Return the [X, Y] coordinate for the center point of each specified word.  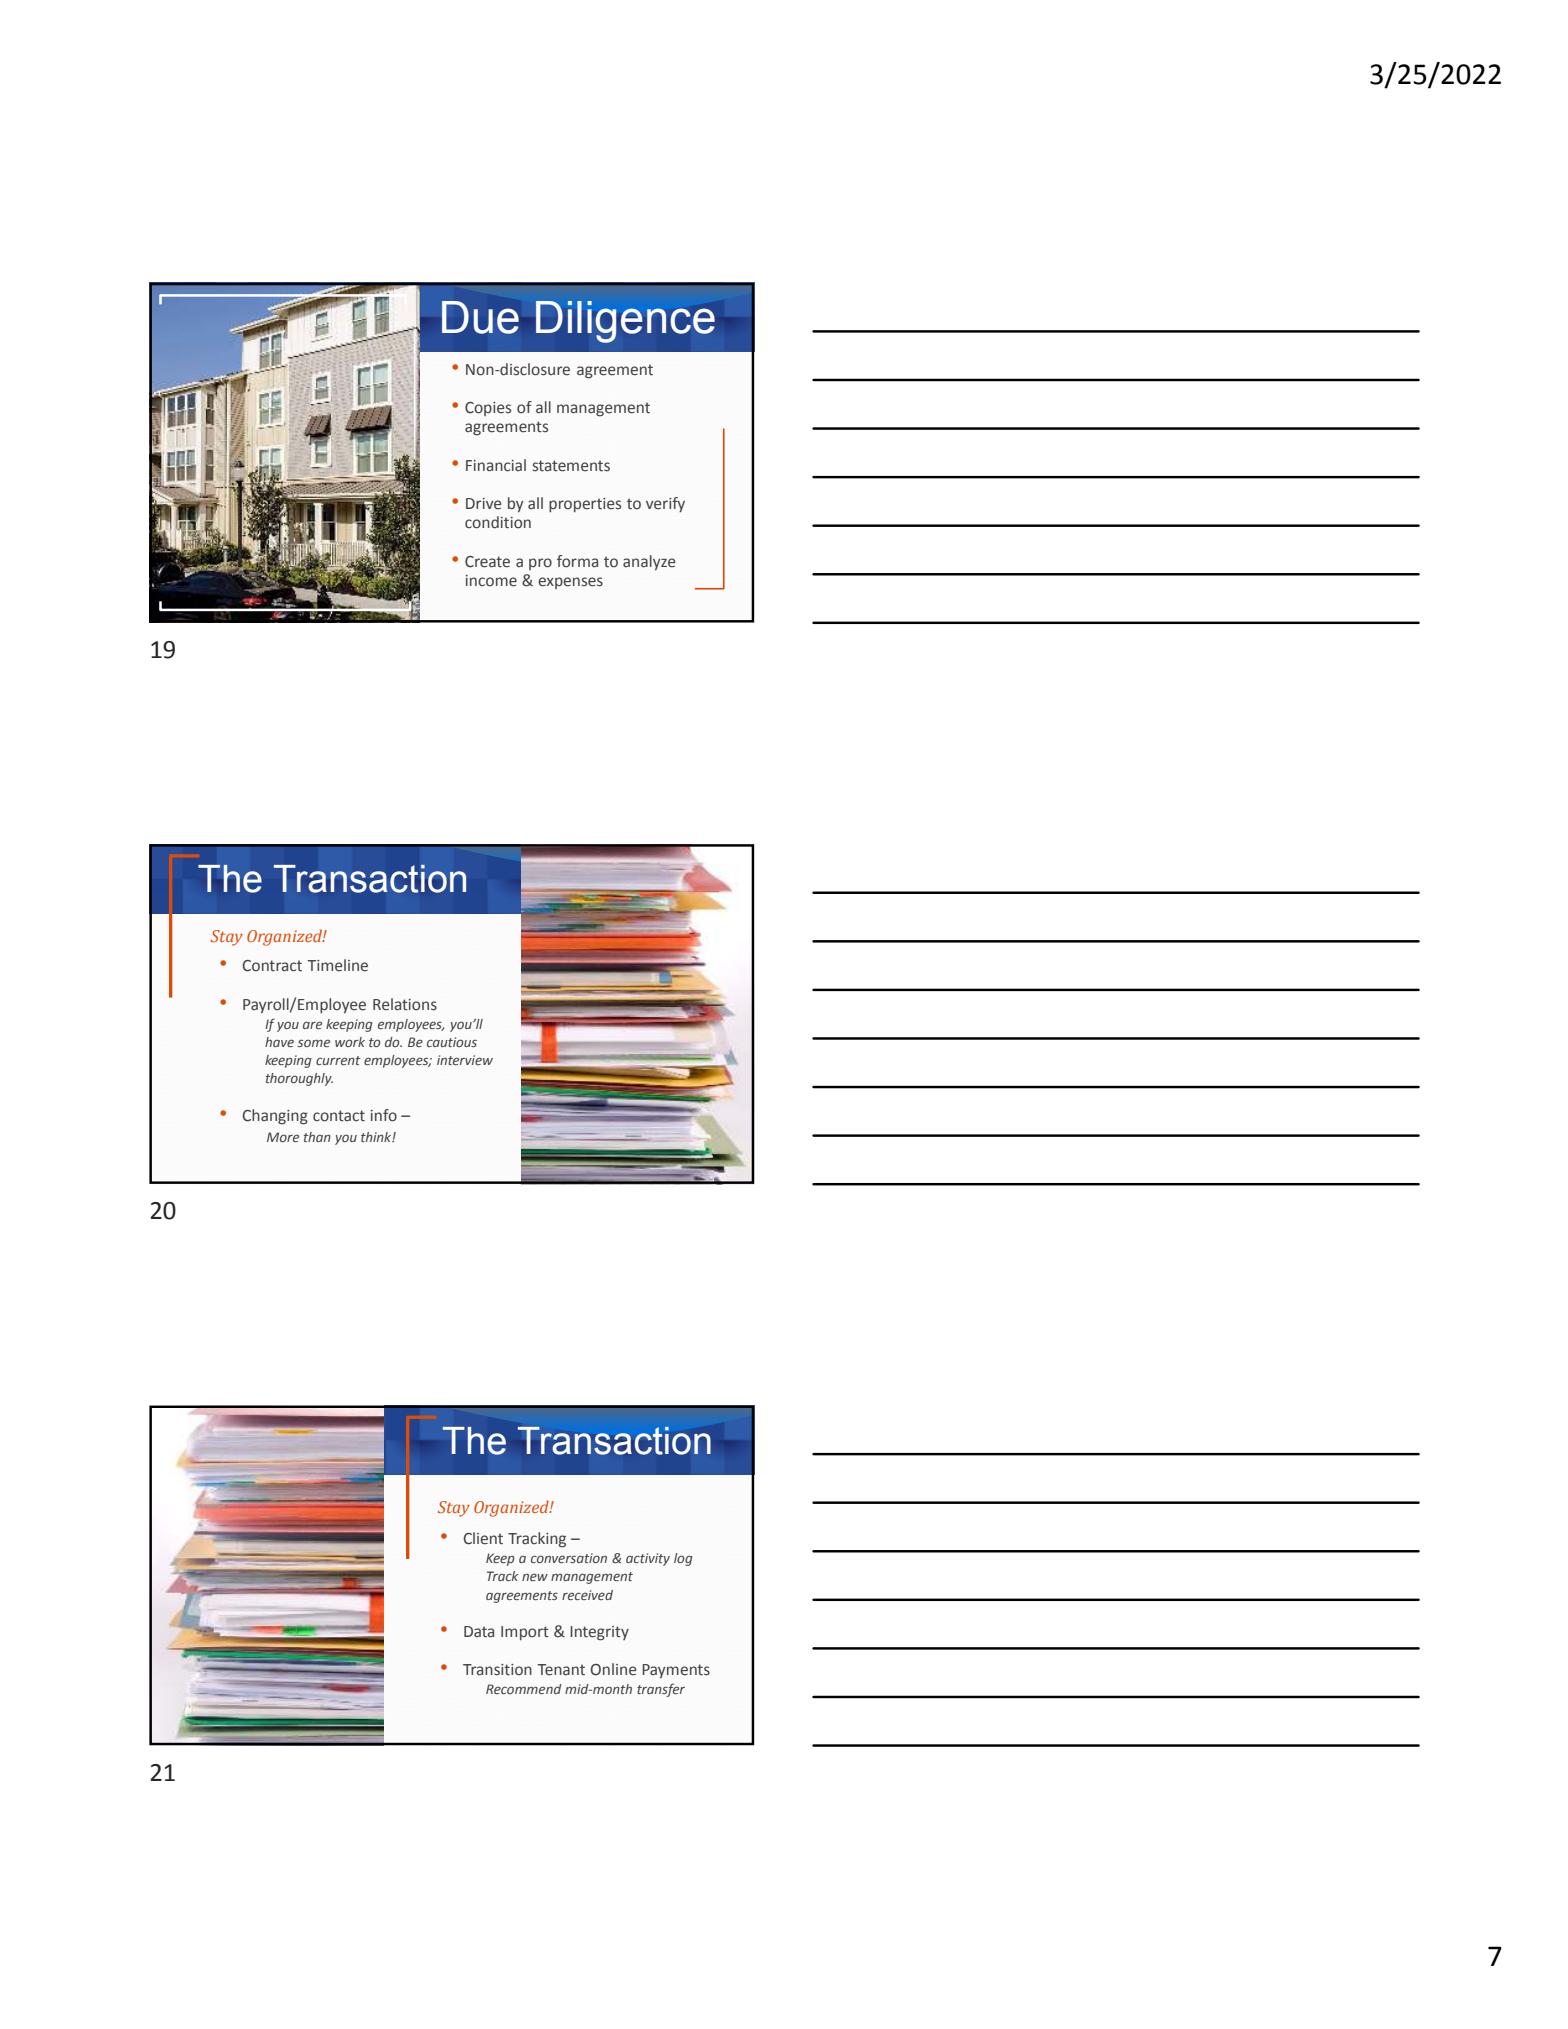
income [491, 581]
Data [479, 1632]
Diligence [625, 322]
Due [480, 317]
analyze [649, 563]
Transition [497, 1670]
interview [465, 1060]
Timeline [338, 965]
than [317, 1137]
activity [648, 1559]
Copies [488, 409]
